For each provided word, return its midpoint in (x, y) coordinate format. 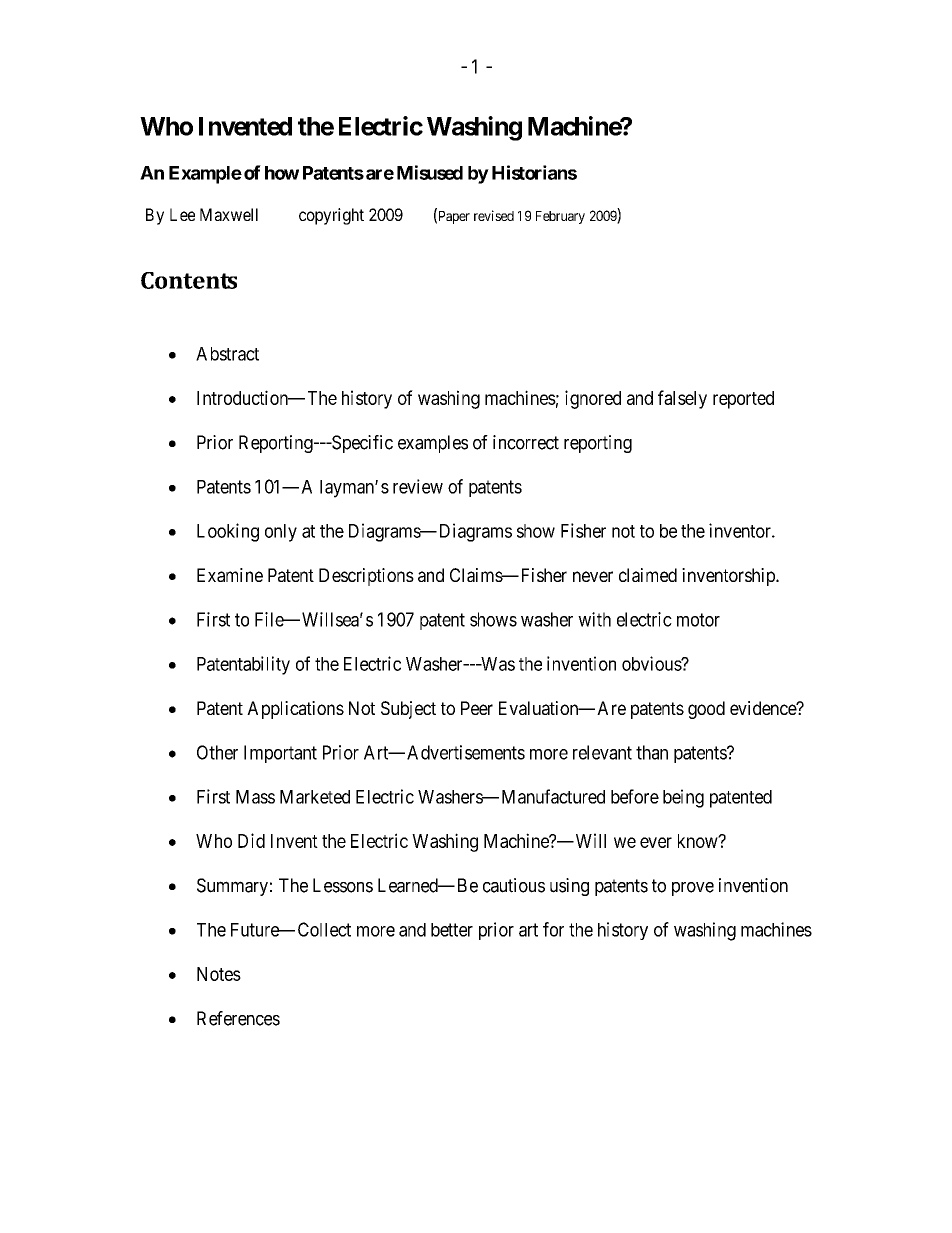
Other (217, 752)
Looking (228, 532)
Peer (477, 708)
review (418, 486)
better (452, 930)
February (560, 217)
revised (494, 215)
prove (693, 889)
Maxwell (229, 214)
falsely (682, 399)
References (238, 1018)
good (706, 710)
